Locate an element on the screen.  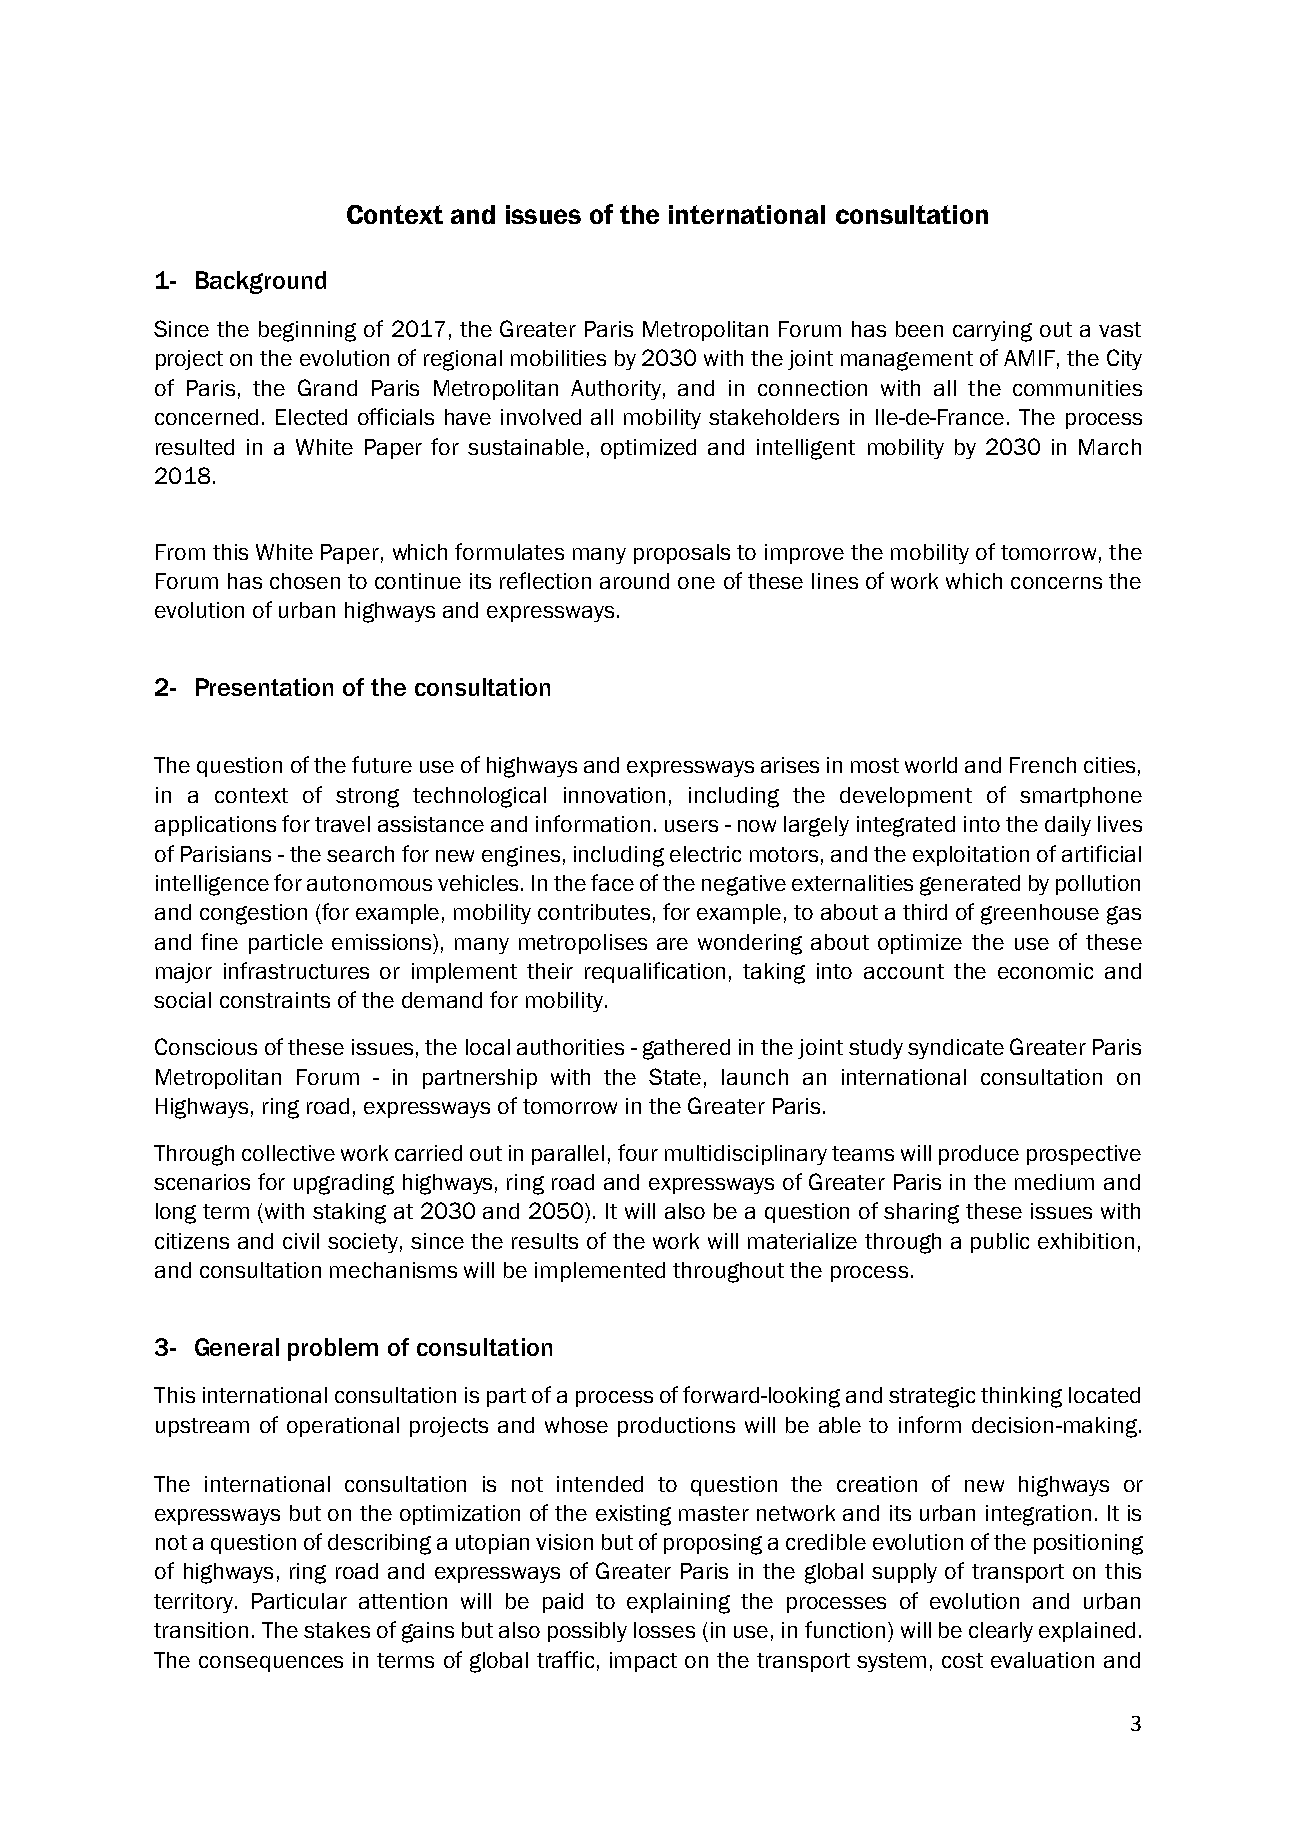
losses is located at coordinates (664, 1630).
